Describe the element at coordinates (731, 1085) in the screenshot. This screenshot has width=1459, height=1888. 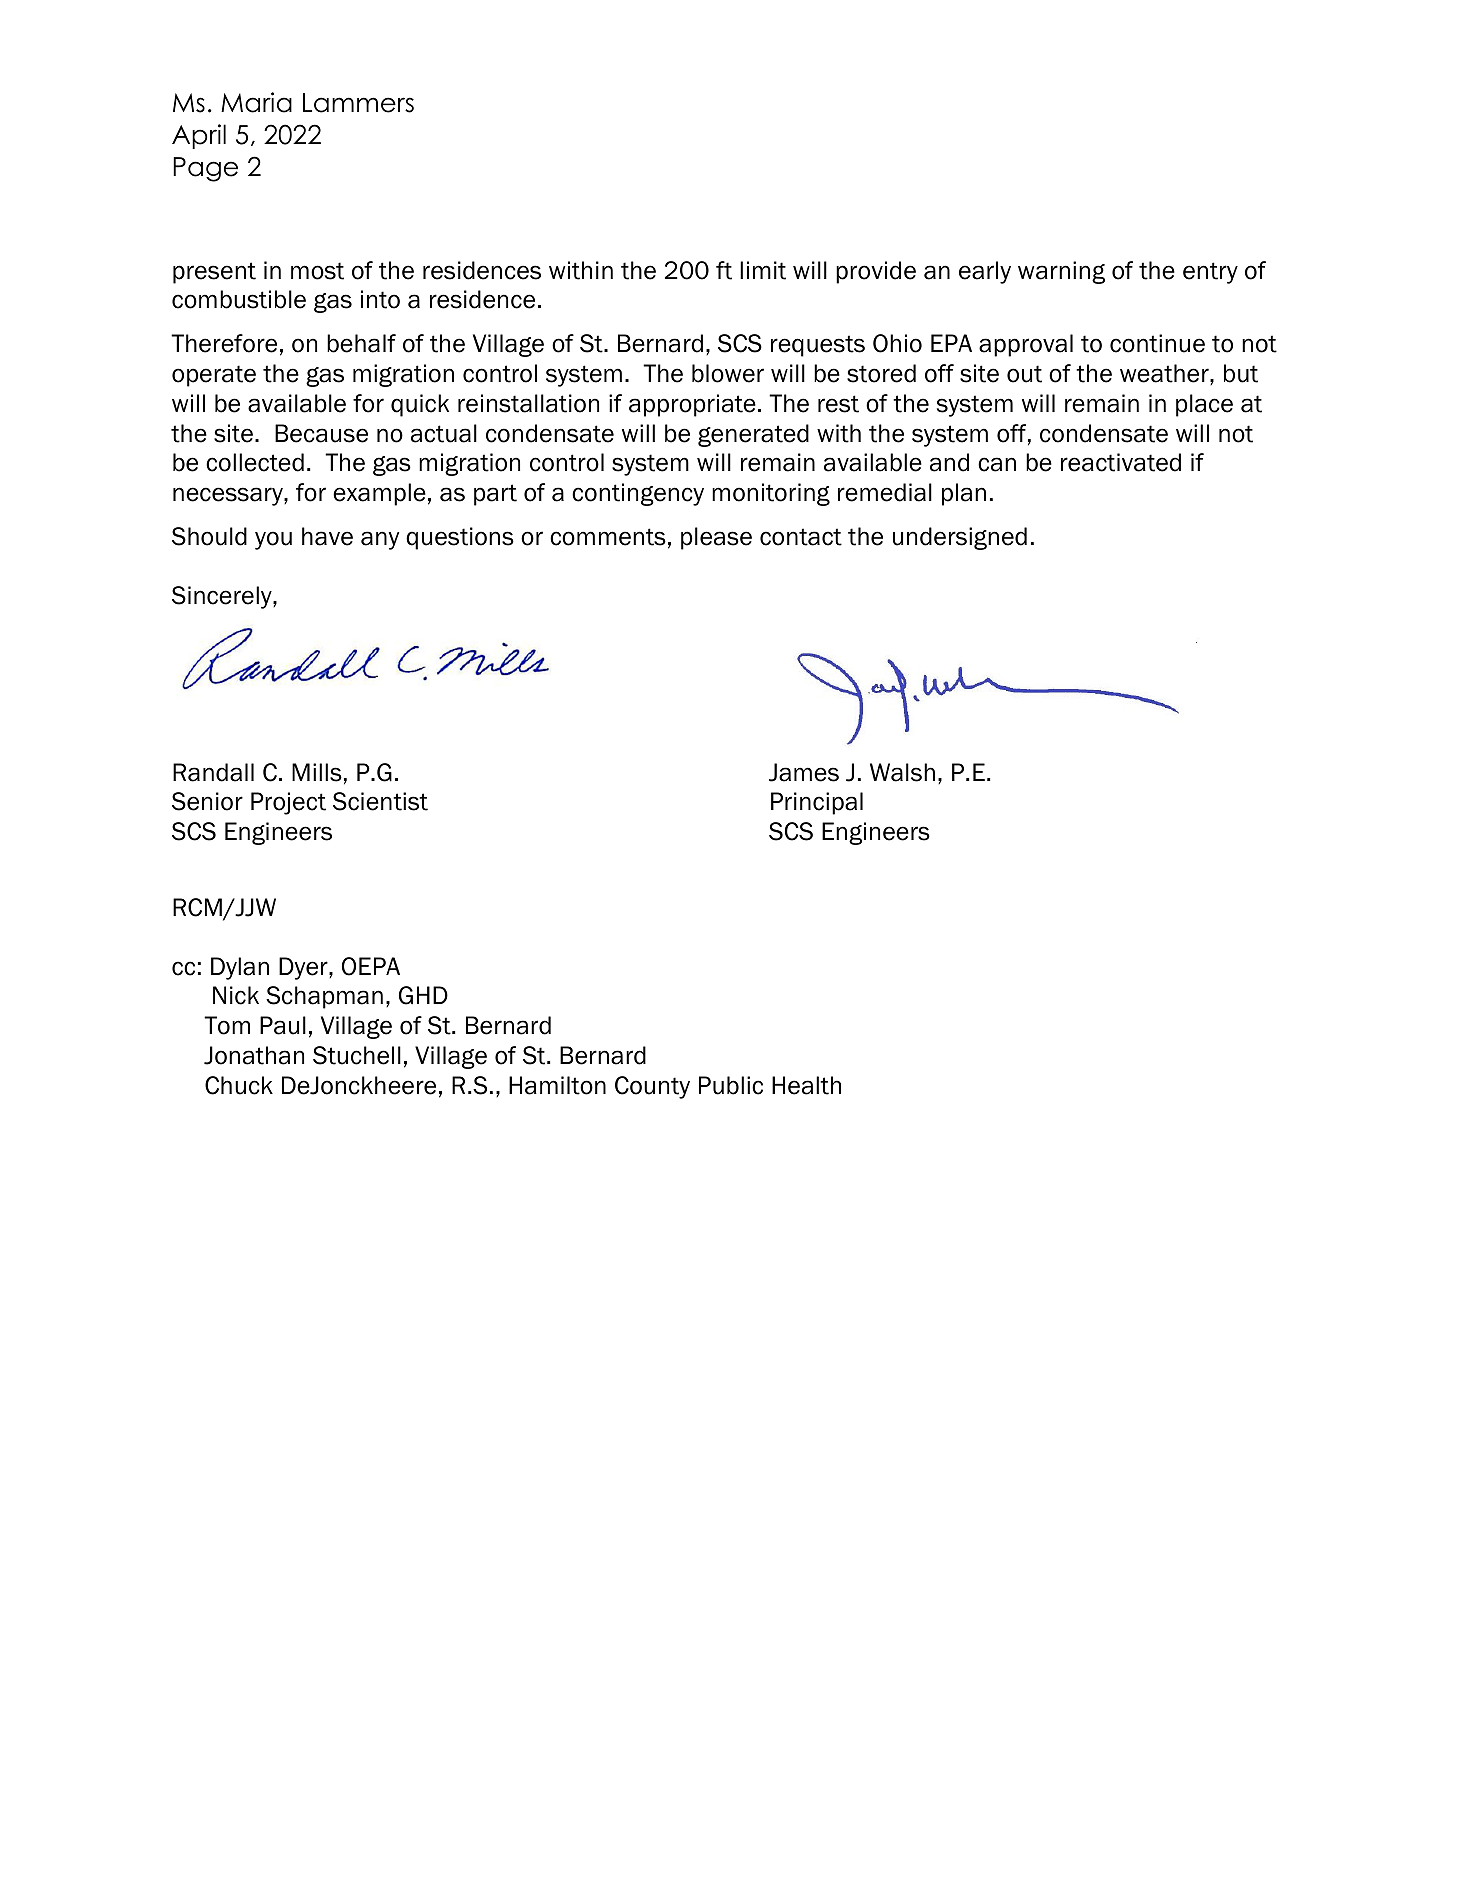
I see `Public` at that location.
